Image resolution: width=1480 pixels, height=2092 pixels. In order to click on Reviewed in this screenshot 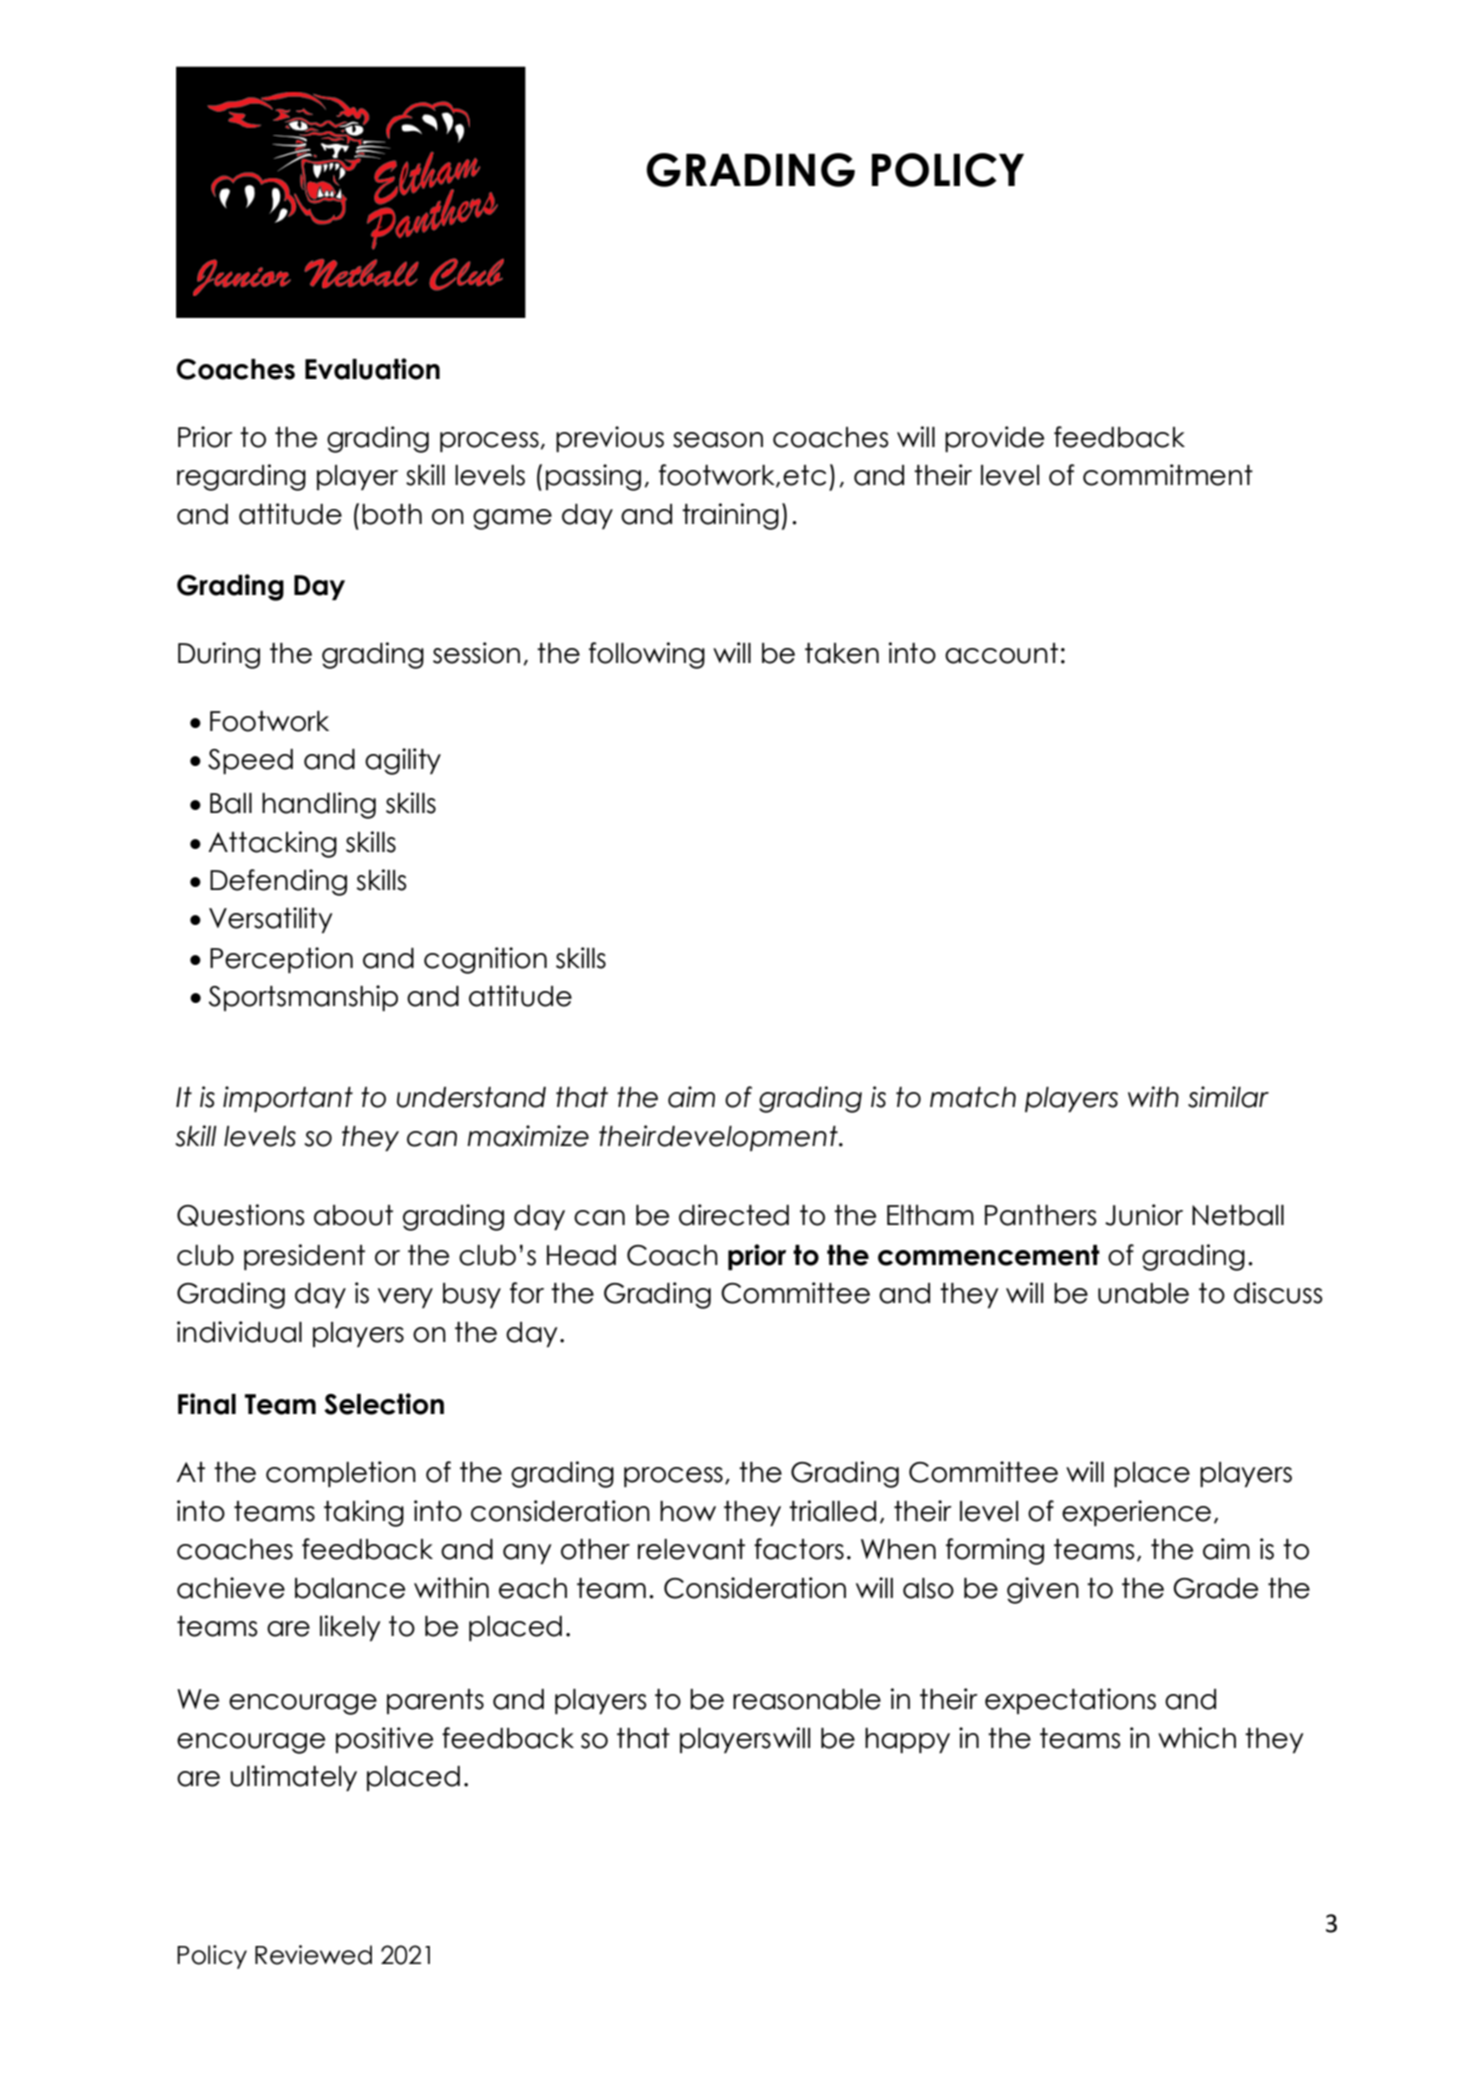, I will do `click(313, 1955)`.
